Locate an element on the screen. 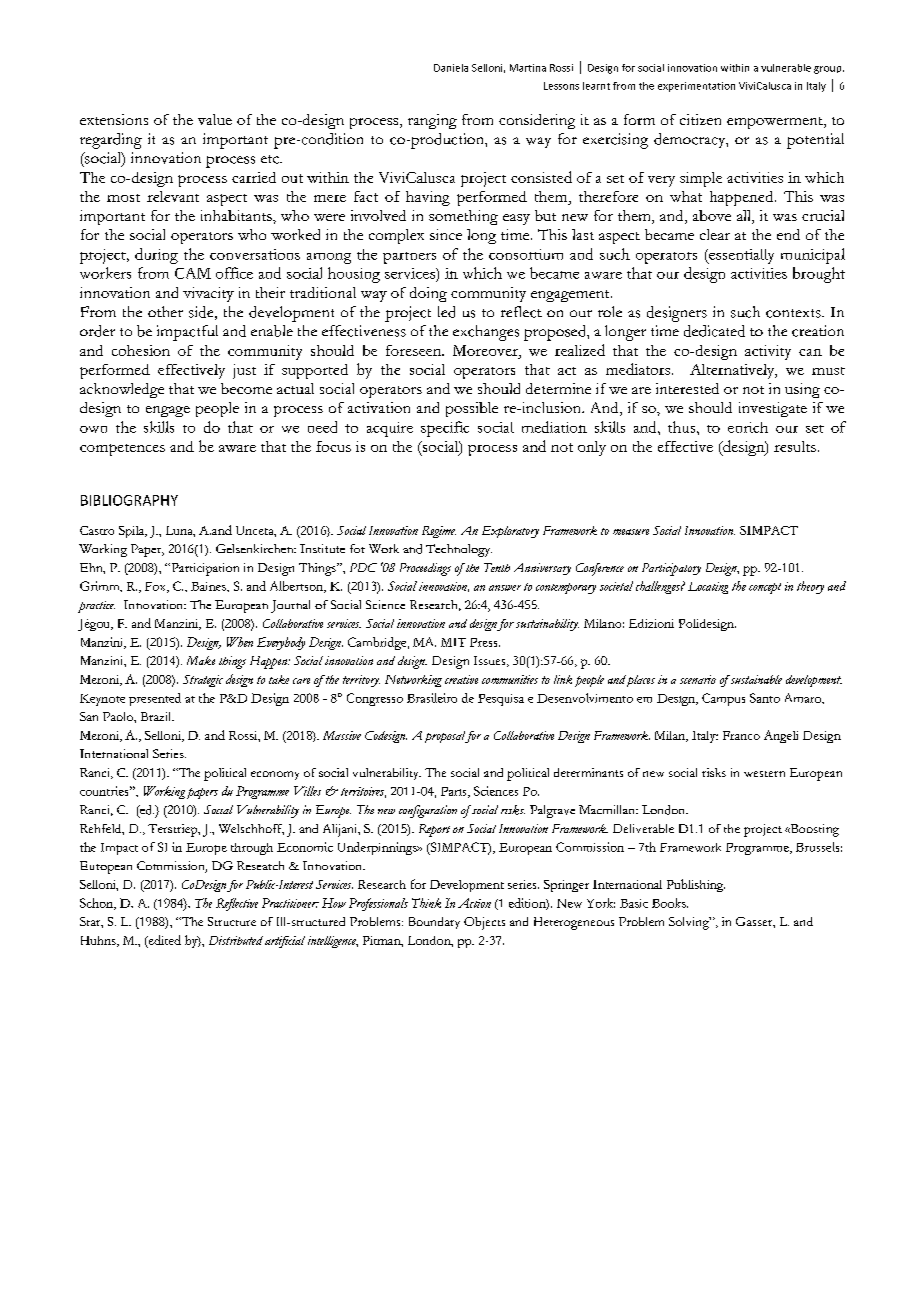  Action is located at coordinates (474, 903).
